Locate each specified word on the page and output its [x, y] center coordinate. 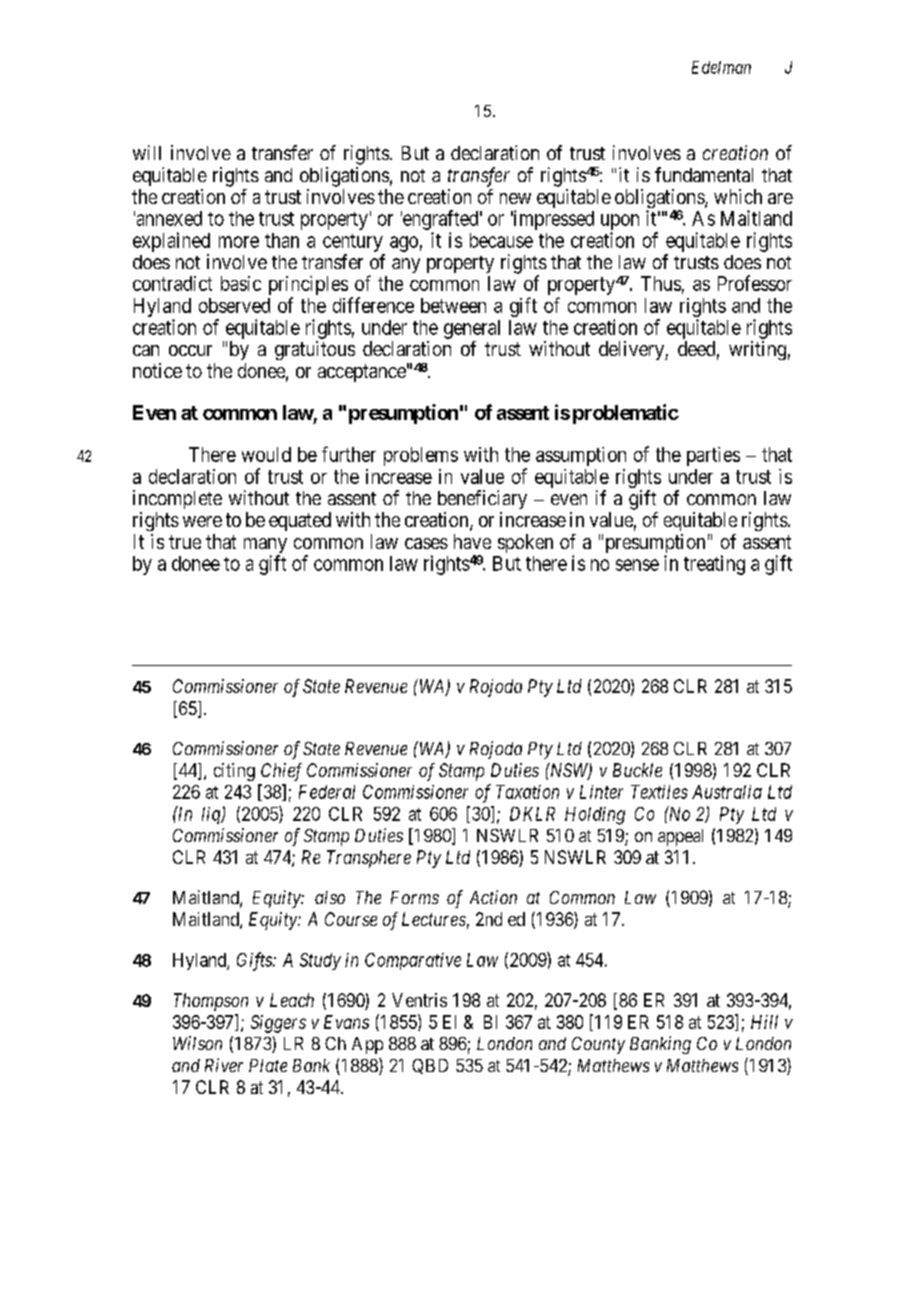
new [515, 198]
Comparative [413, 961]
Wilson [197, 1043]
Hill [764, 1022]
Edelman [721, 67]
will [147, 152]
